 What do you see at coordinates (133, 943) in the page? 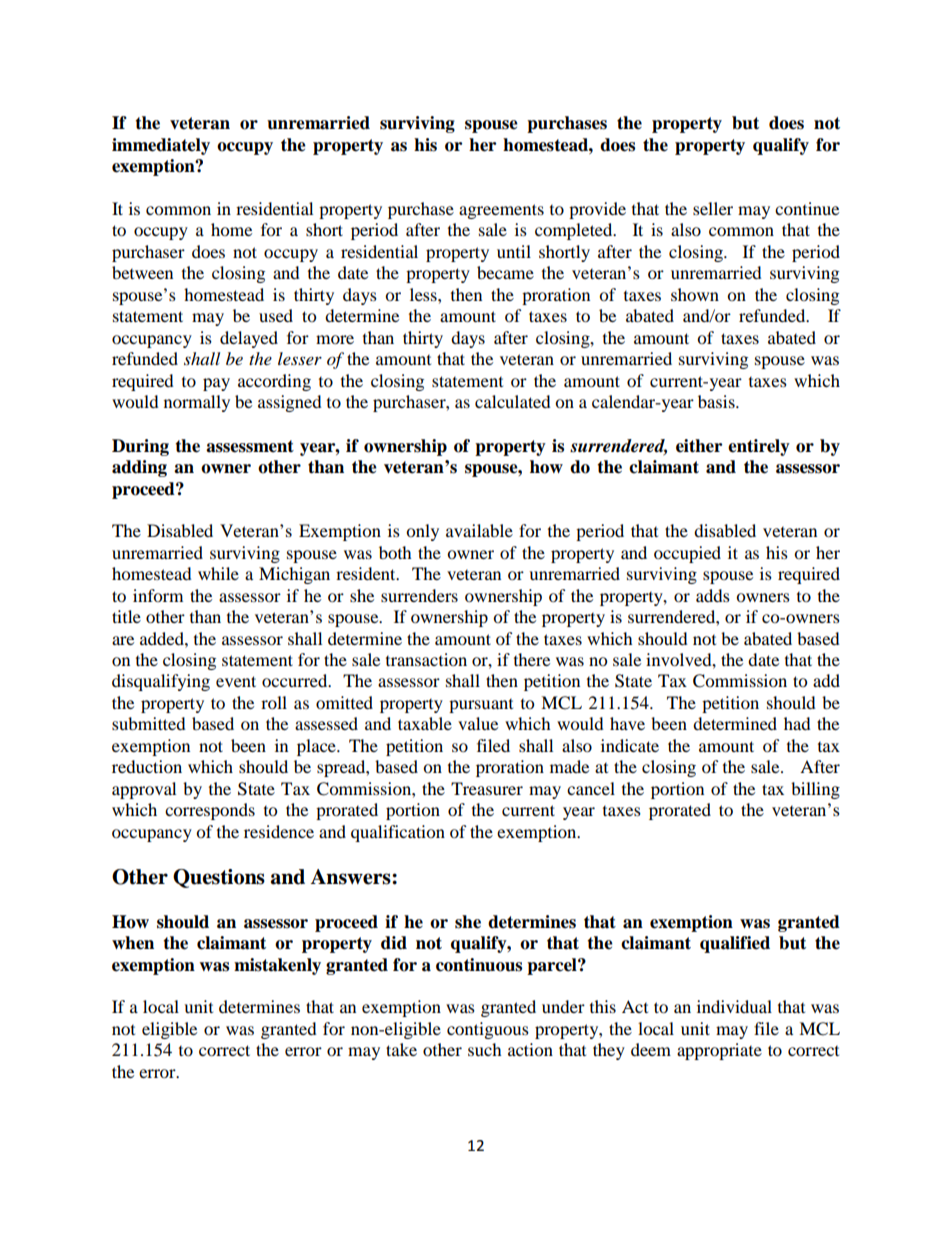
I see `when` at bounding box center [133, 943].
